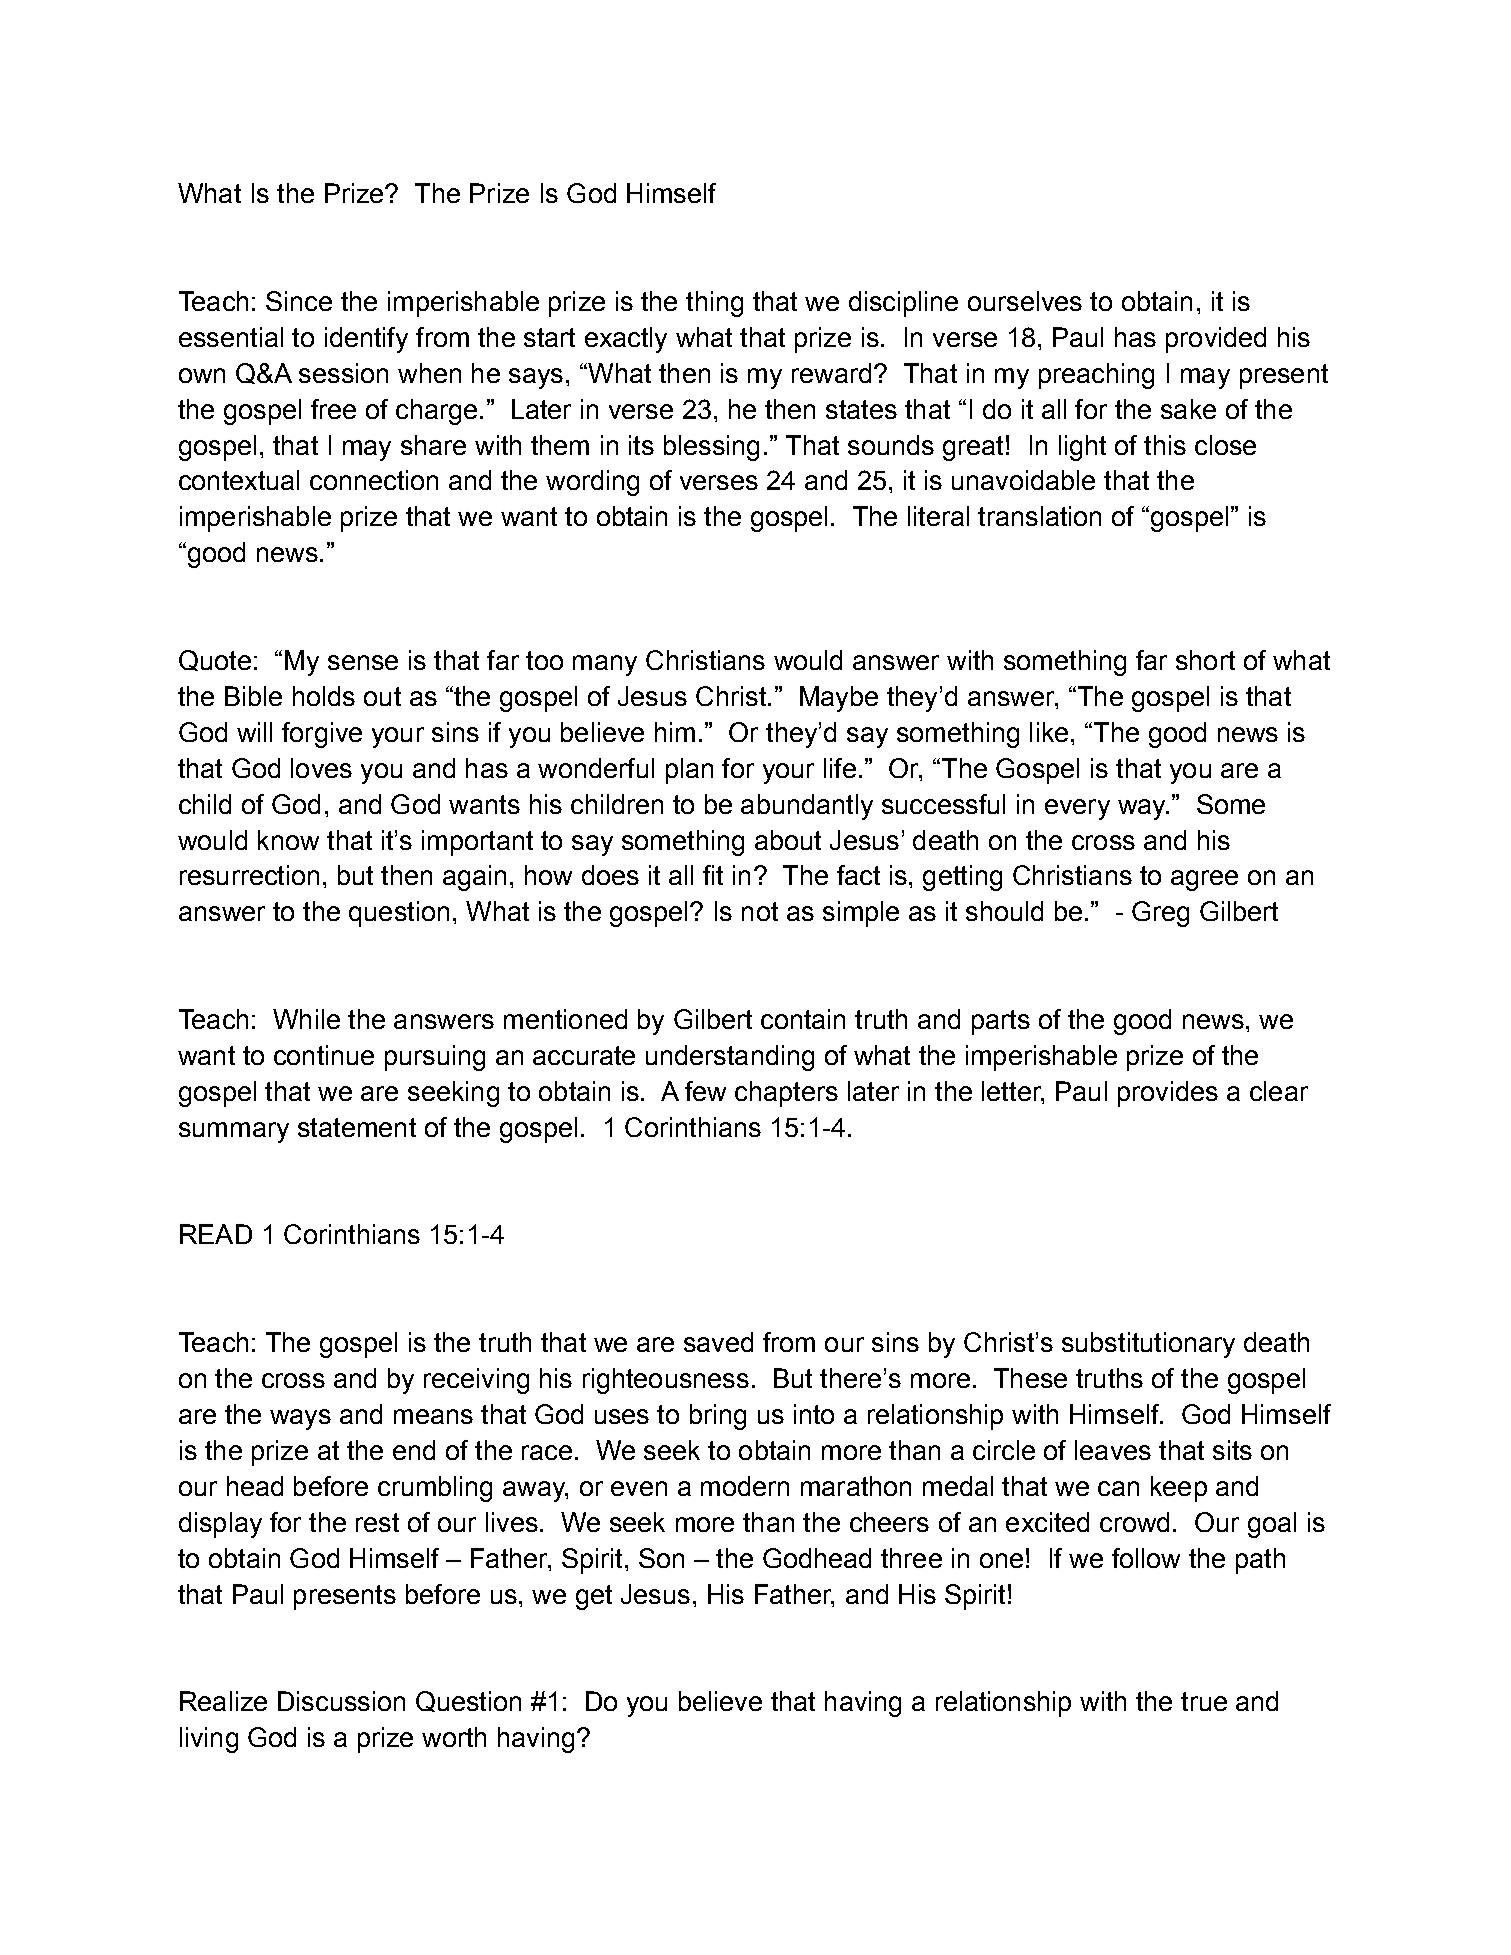  I want to click on provides, so click(1168, 1094).
